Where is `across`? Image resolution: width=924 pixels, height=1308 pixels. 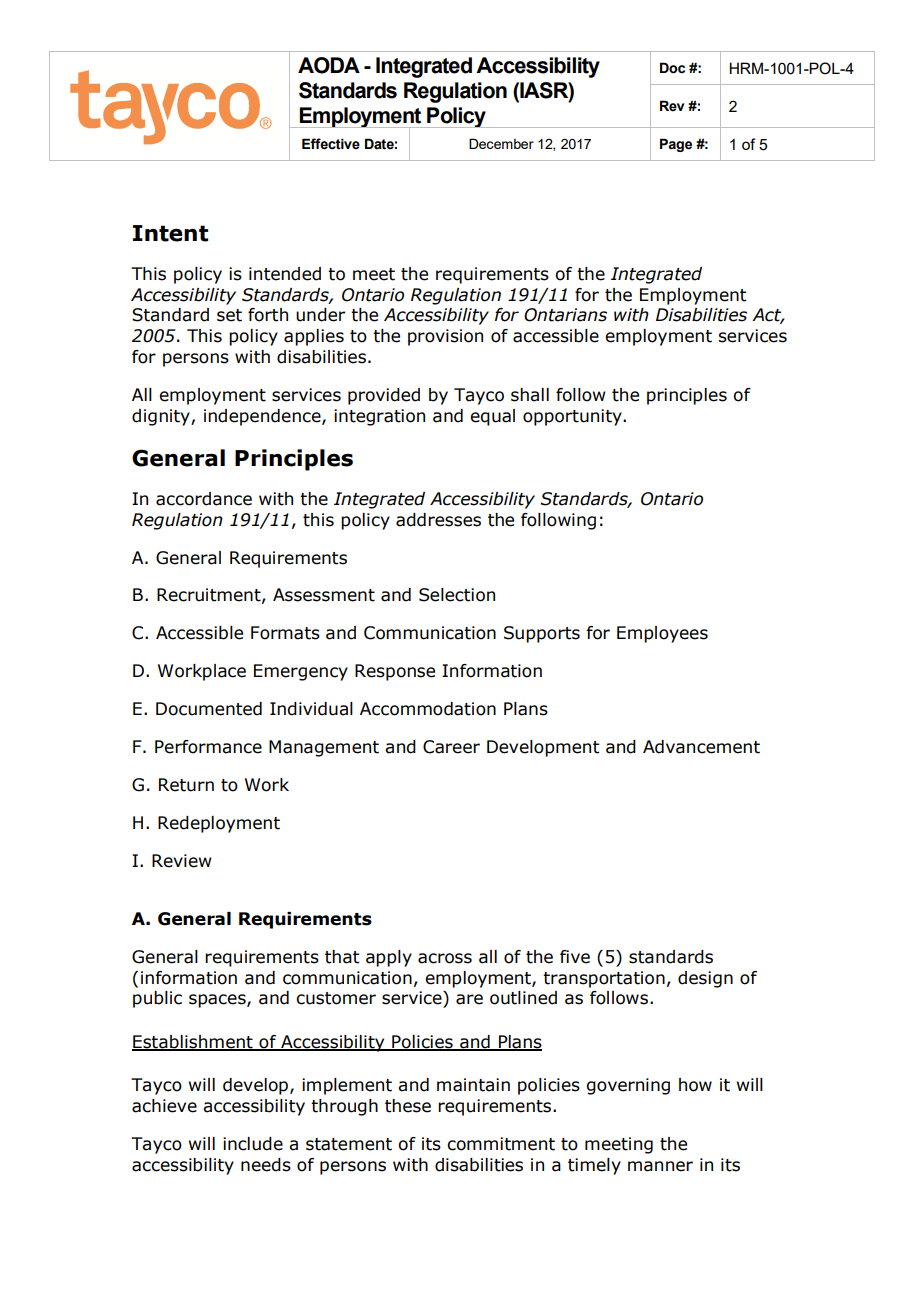 across is located at coordinates (445, 958).
